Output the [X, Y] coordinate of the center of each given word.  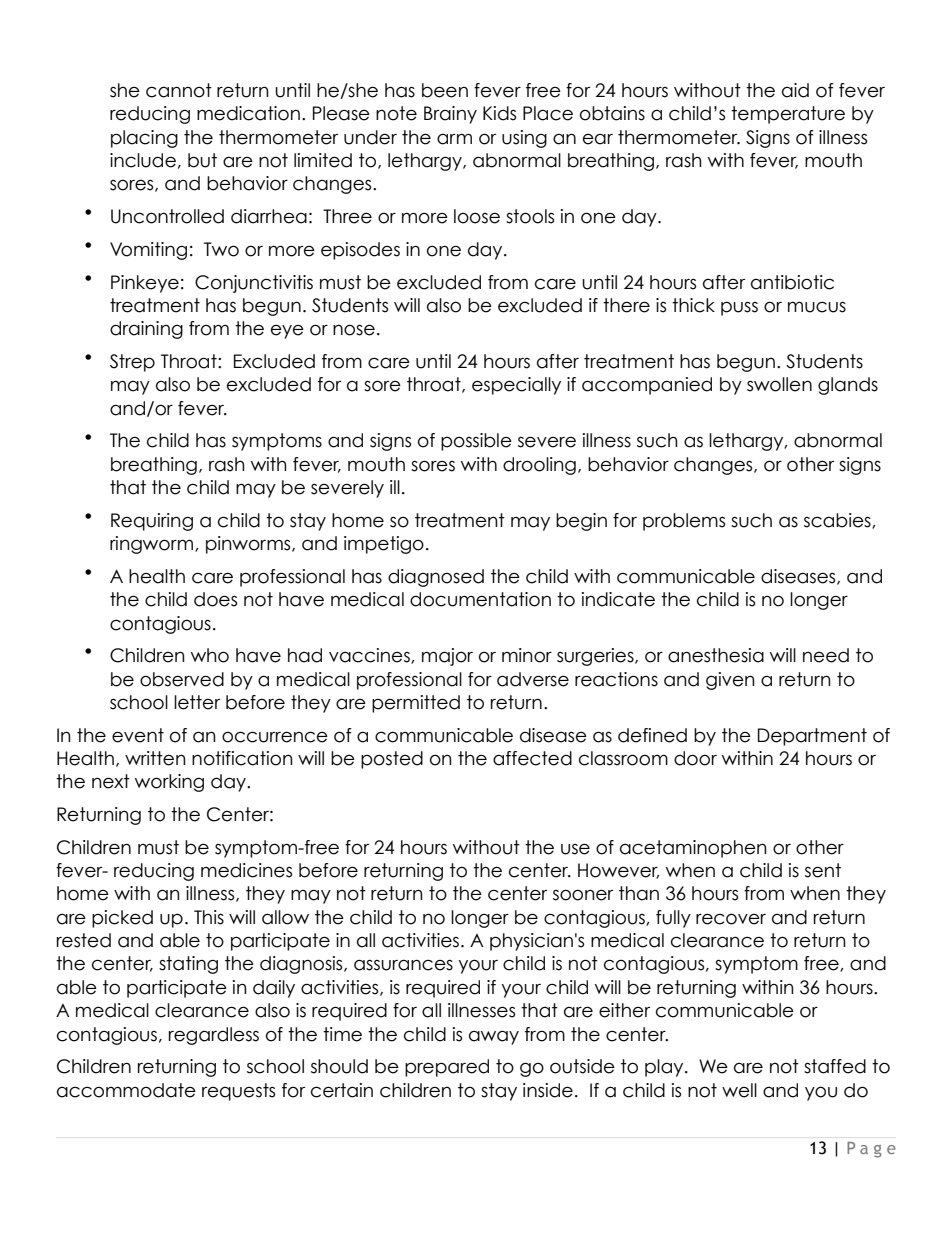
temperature [788, 115]
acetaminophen [693, 849]
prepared [447, 1068]
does [215, 599]
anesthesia [716, 655]
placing [144, 139]
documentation [480, 599]
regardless [214, 1036]
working [169, 783]
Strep [132, 363]
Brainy [450, 115]
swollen [779, 384]
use [575, 849]
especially [516, 386]
